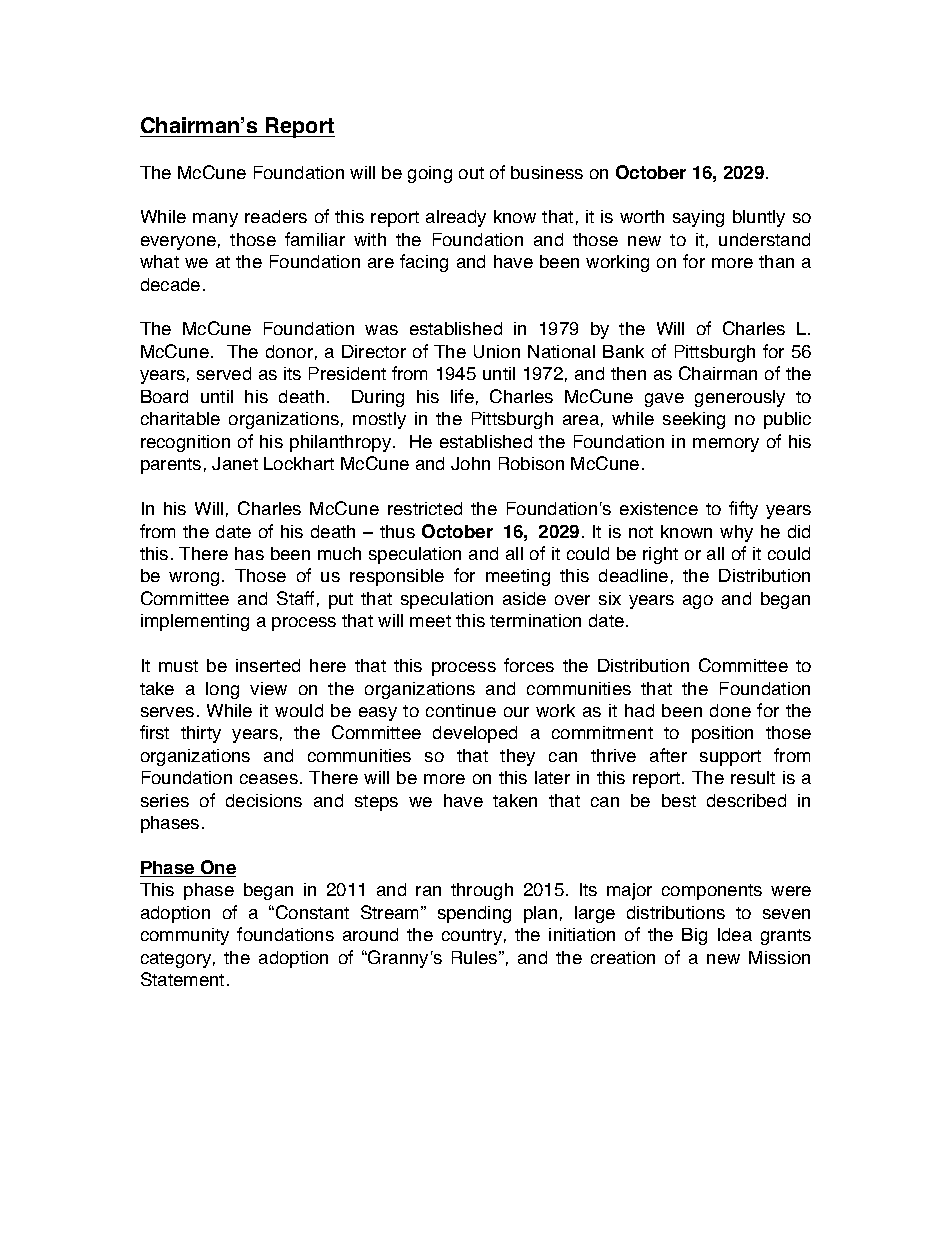 Image resolution: width=952 pixels, height=1233 pixels. Describe the element at coordinates (470, 463) in the image. I see `John` at that location.
